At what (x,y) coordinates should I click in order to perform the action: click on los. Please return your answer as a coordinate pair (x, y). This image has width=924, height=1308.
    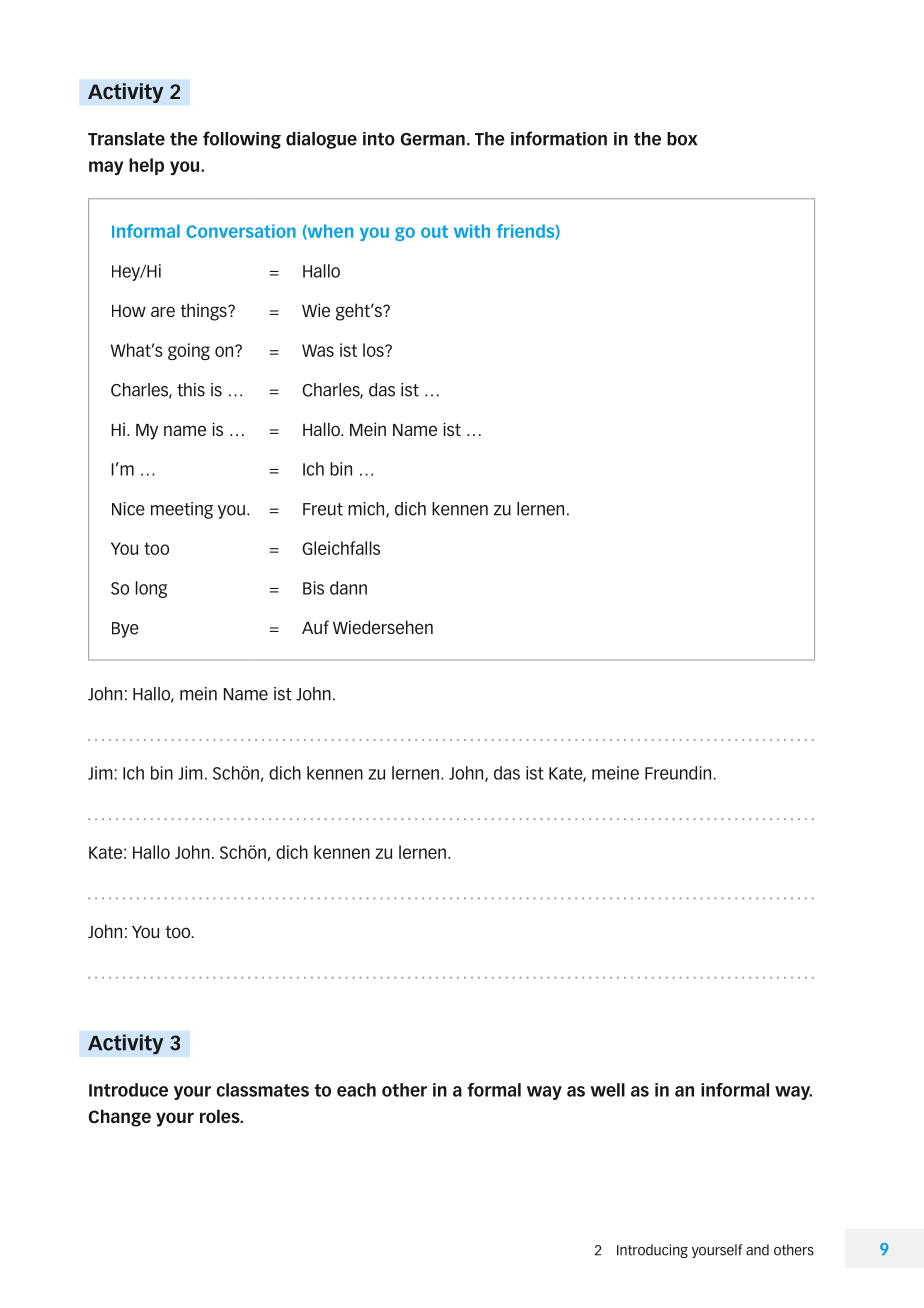
    Looking at the image, I should click on (374, 350).
